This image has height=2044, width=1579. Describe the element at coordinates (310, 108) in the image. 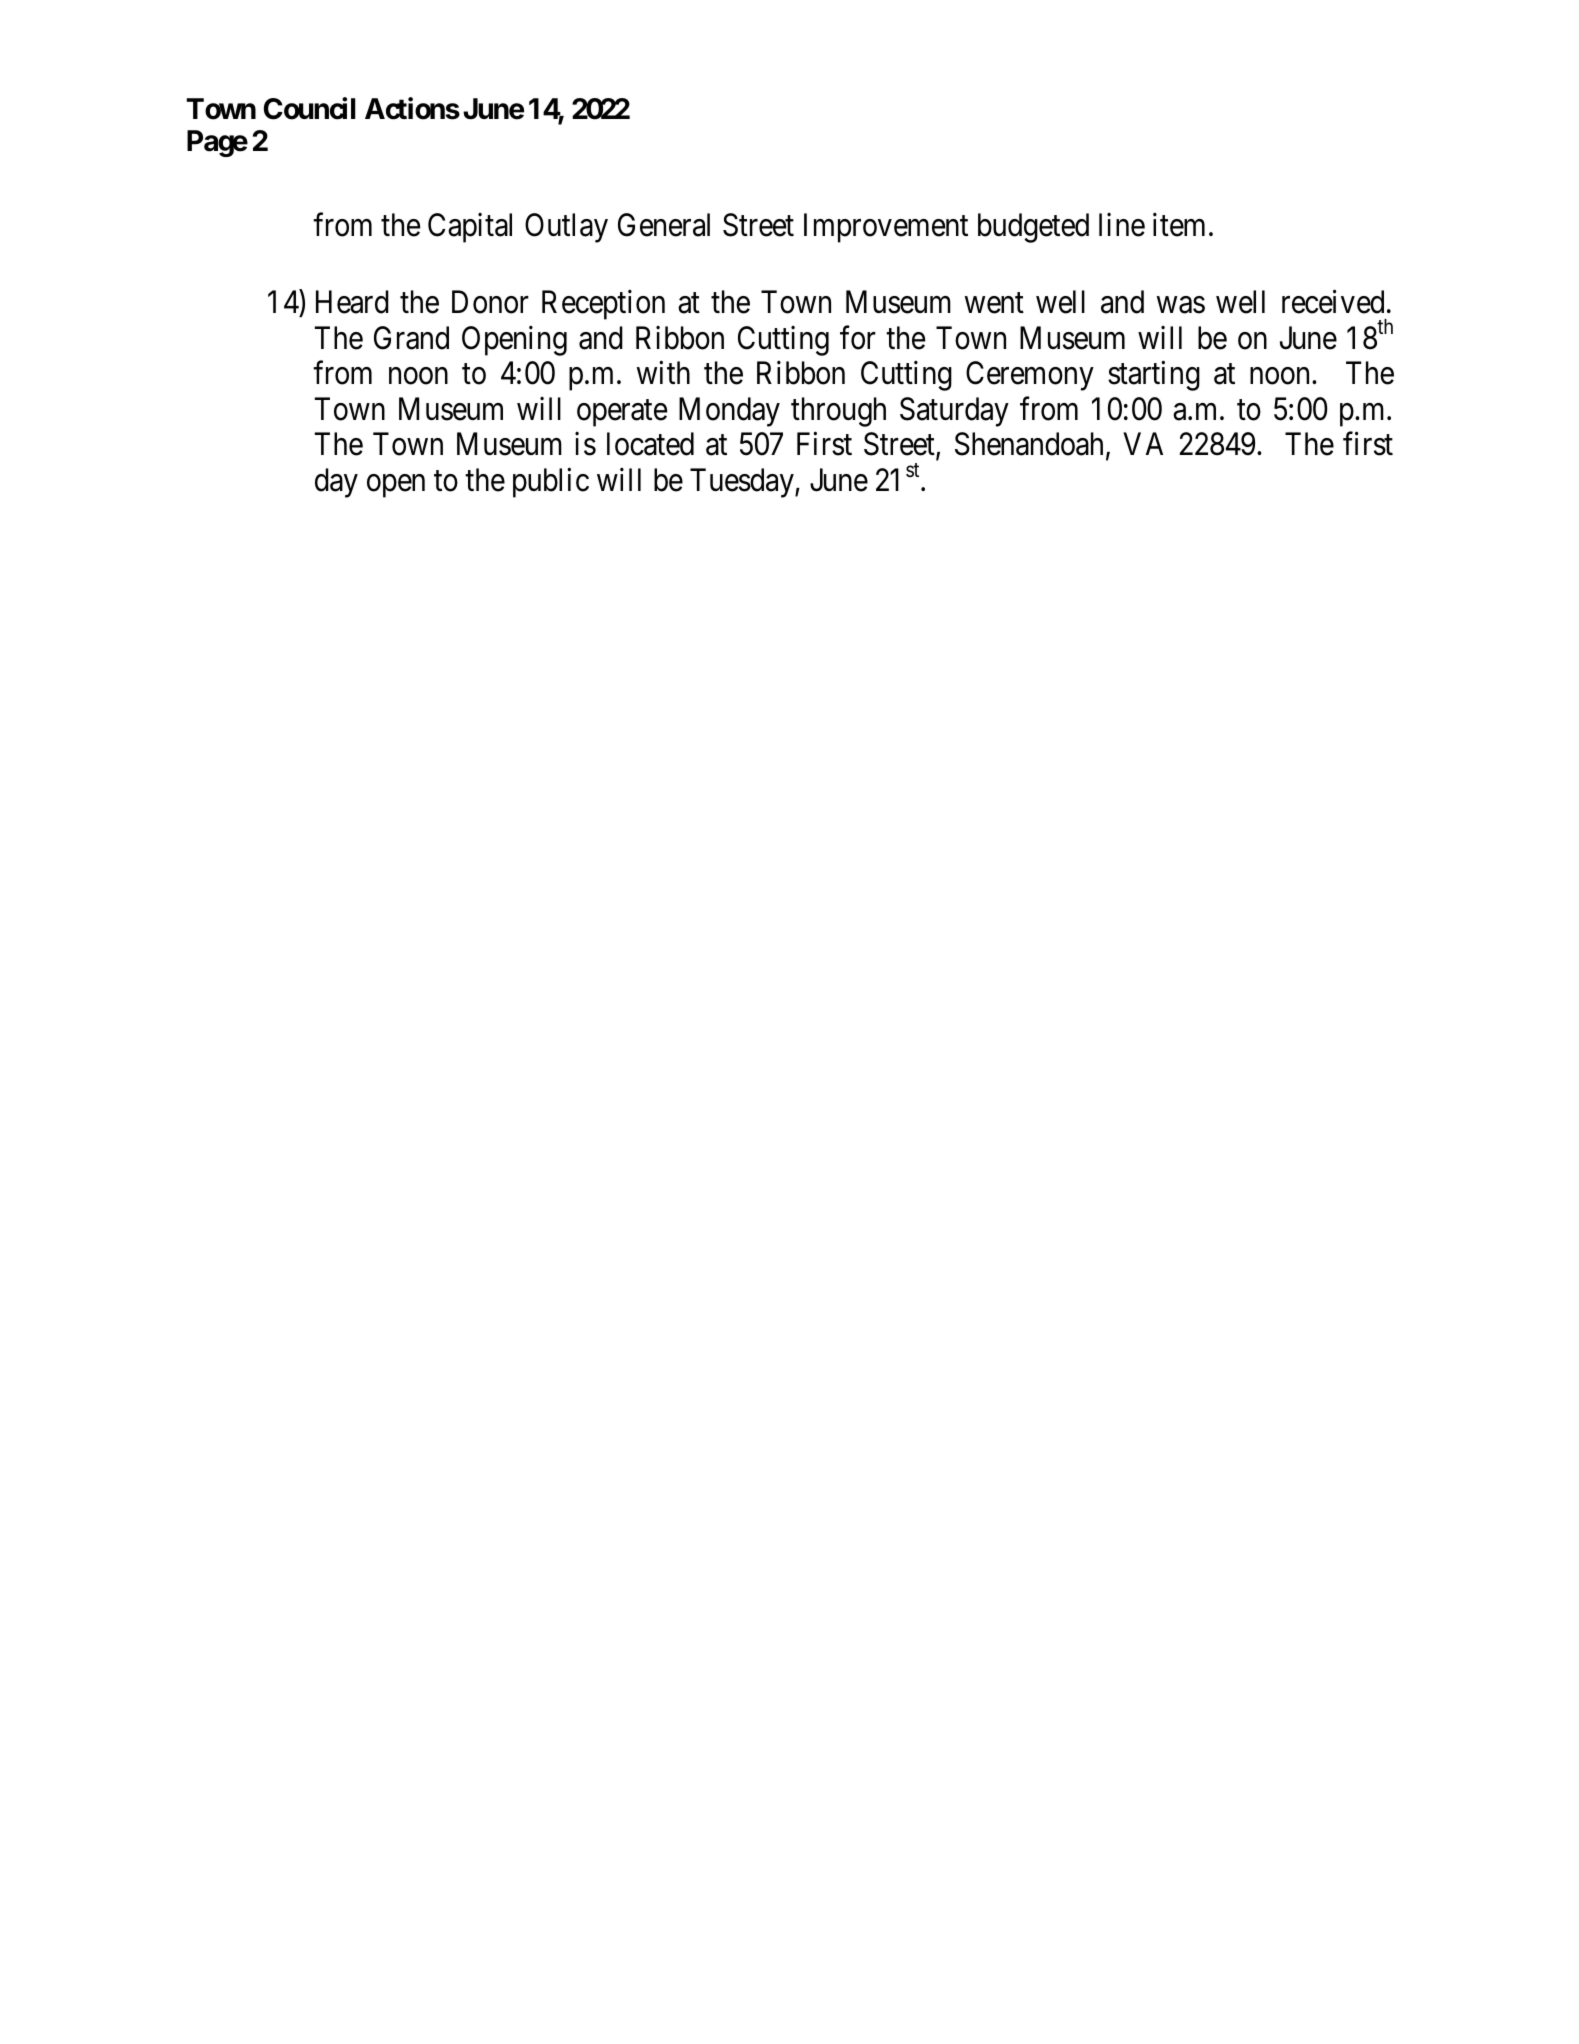

I see `Council` at that location.
